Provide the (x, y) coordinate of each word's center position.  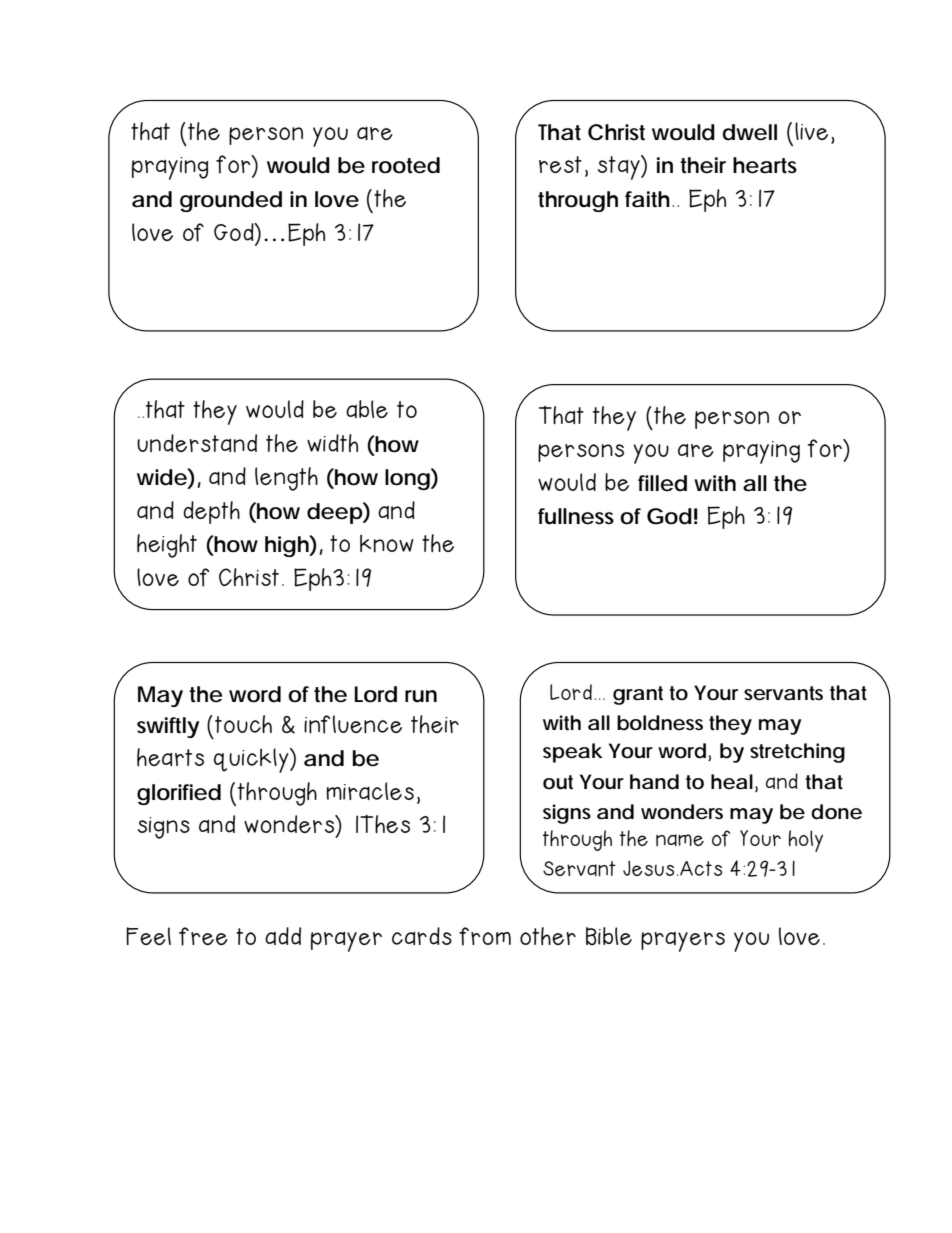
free (203, 936)
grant (638, 695)
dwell (750, 132)
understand (197, 443)
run (421, 696)
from (485, 936)
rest (560, 164)
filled (662, 483)
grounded (231, 201)
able (367, 409)
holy (806, 841)
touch (243, 724)
